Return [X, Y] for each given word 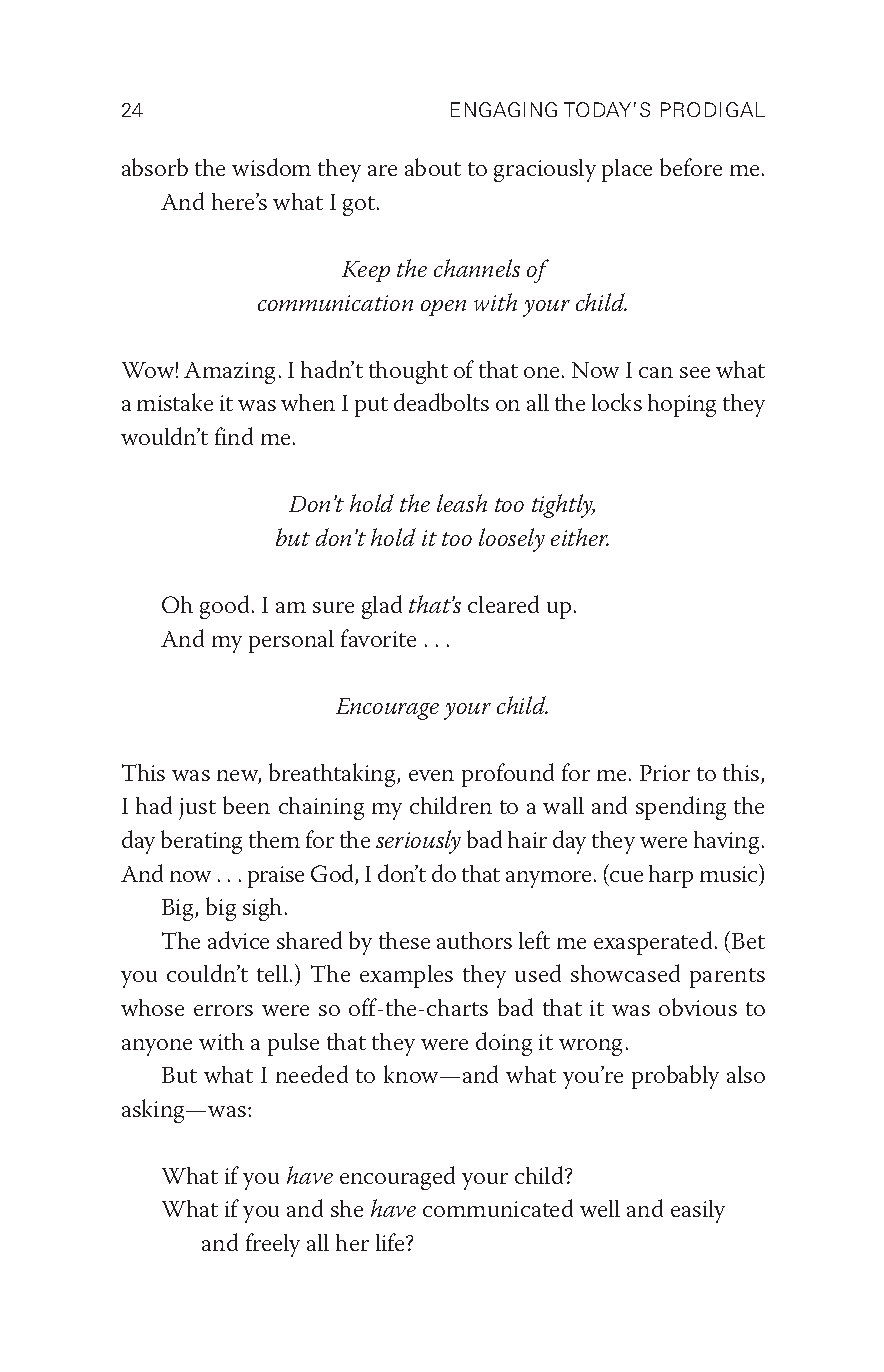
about [433, 167]
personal [291, 641]
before [691, 167]
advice [238, 940]
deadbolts [441, 402]
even [431, 775]
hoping [682, 405]
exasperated [653, 943]
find [234, 436]
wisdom [271, 167]
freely [273, 1245]
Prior [665, 773]
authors [474, 940]
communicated [498, 1208]
